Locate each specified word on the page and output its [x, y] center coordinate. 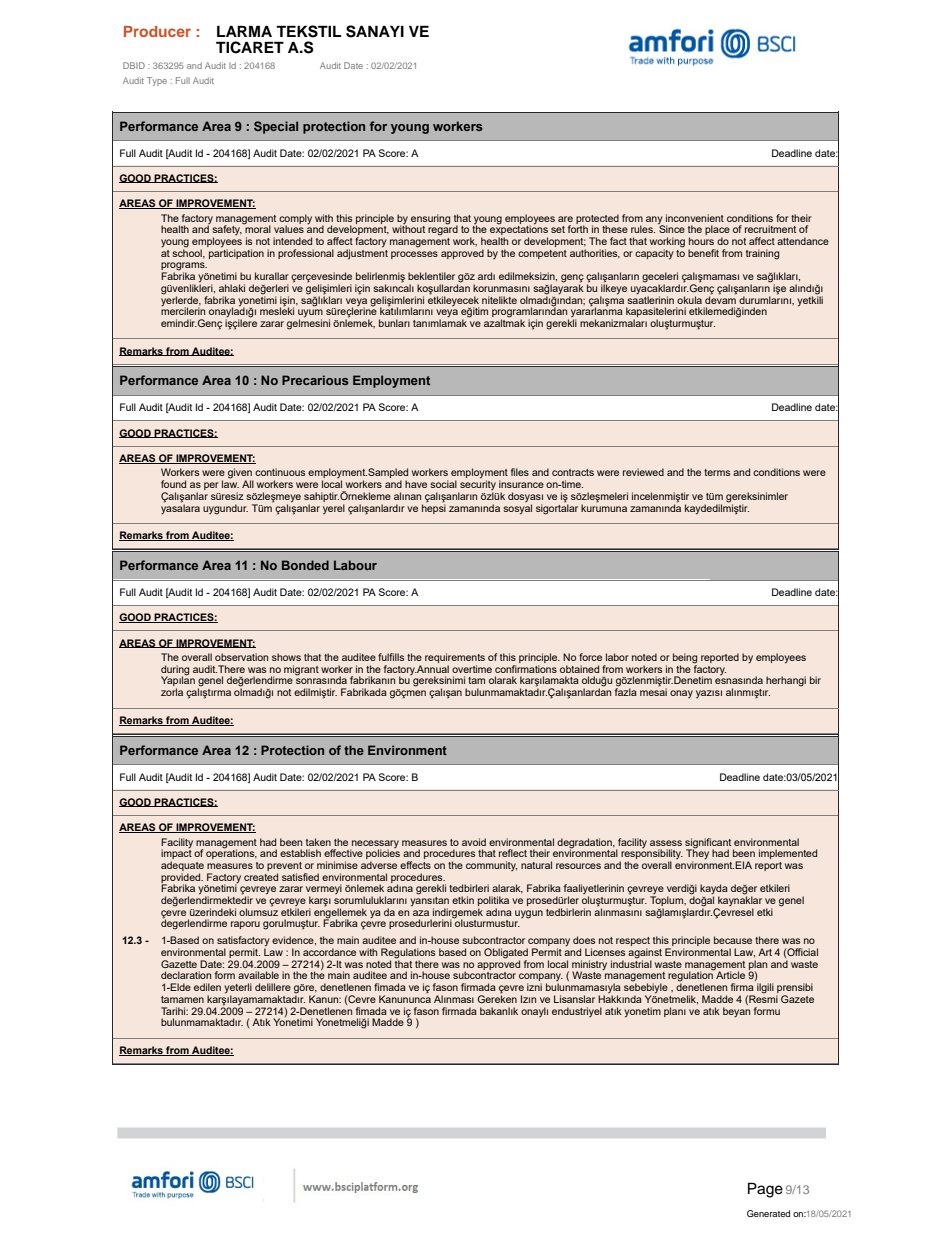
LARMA [244, 31]
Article [729, 974]
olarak [503, 680]
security [477, 485]
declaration [186, 975]
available [258, 975]
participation [236, 253]
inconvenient [695, 218]
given [240, 474]
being [685, 659]
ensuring [430, 219]
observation [241, 657]
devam [721, 298]
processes [414, 255]
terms [717, 472]
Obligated [506, 954]
